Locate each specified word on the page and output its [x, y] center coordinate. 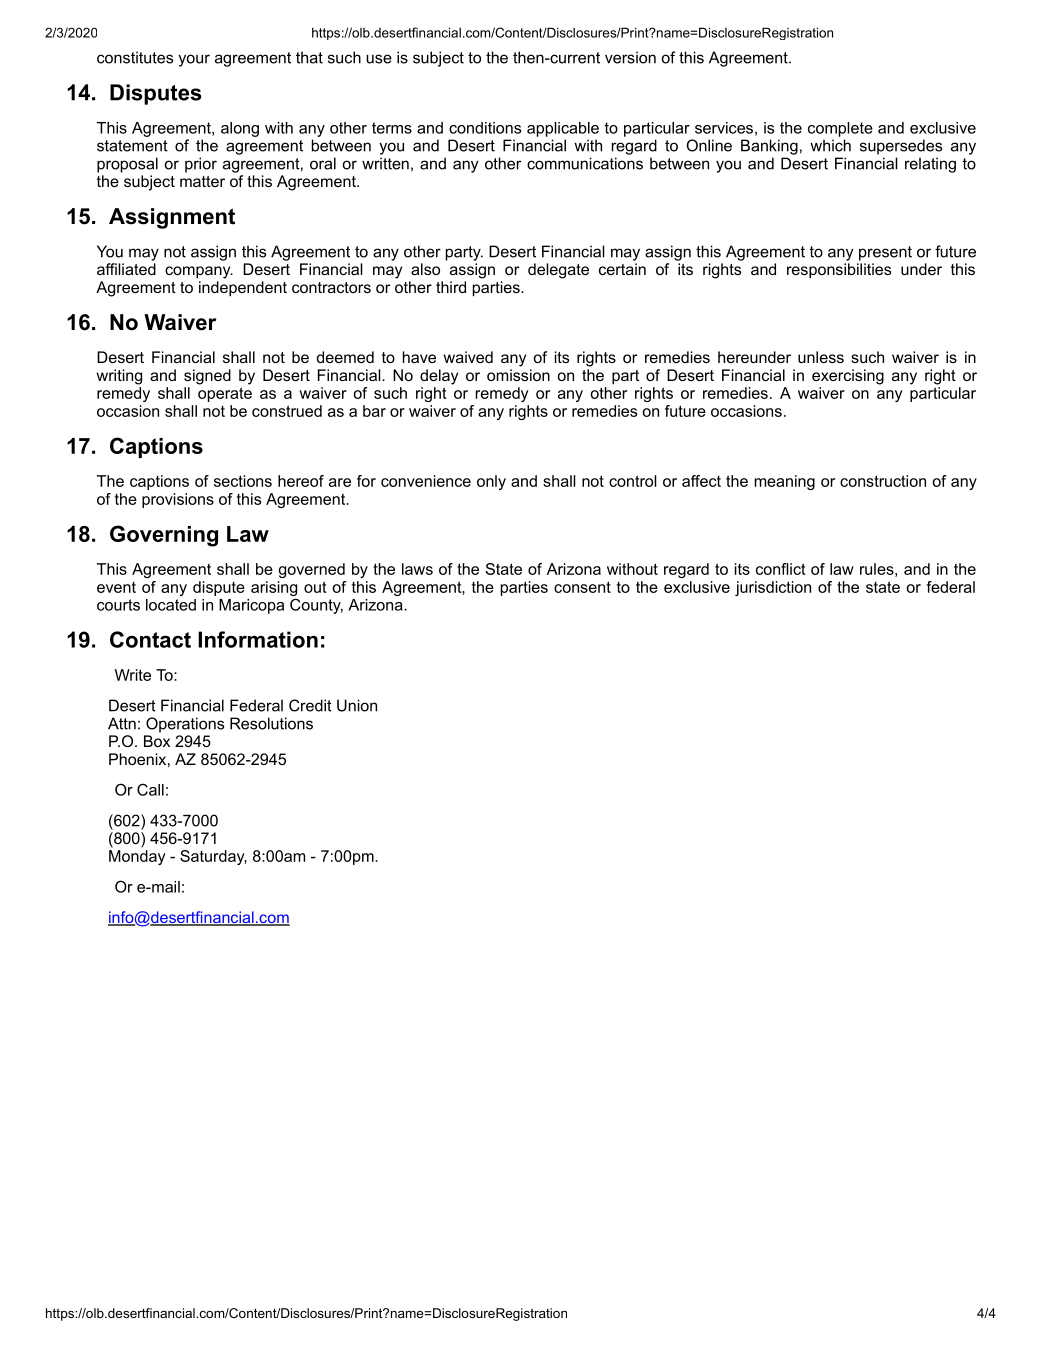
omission [518, 375]
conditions [485, 128]
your [194, 60]
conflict [781, 569]
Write [133, 675]
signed [207, 377]
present [885, 253]
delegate [558, 271]
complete [840, 129]
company [199, 272]
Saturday [213, 857]
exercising [848, 377]
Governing [164, 536]
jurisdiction [773, 588]
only [491, 482]
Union [357, 705]
